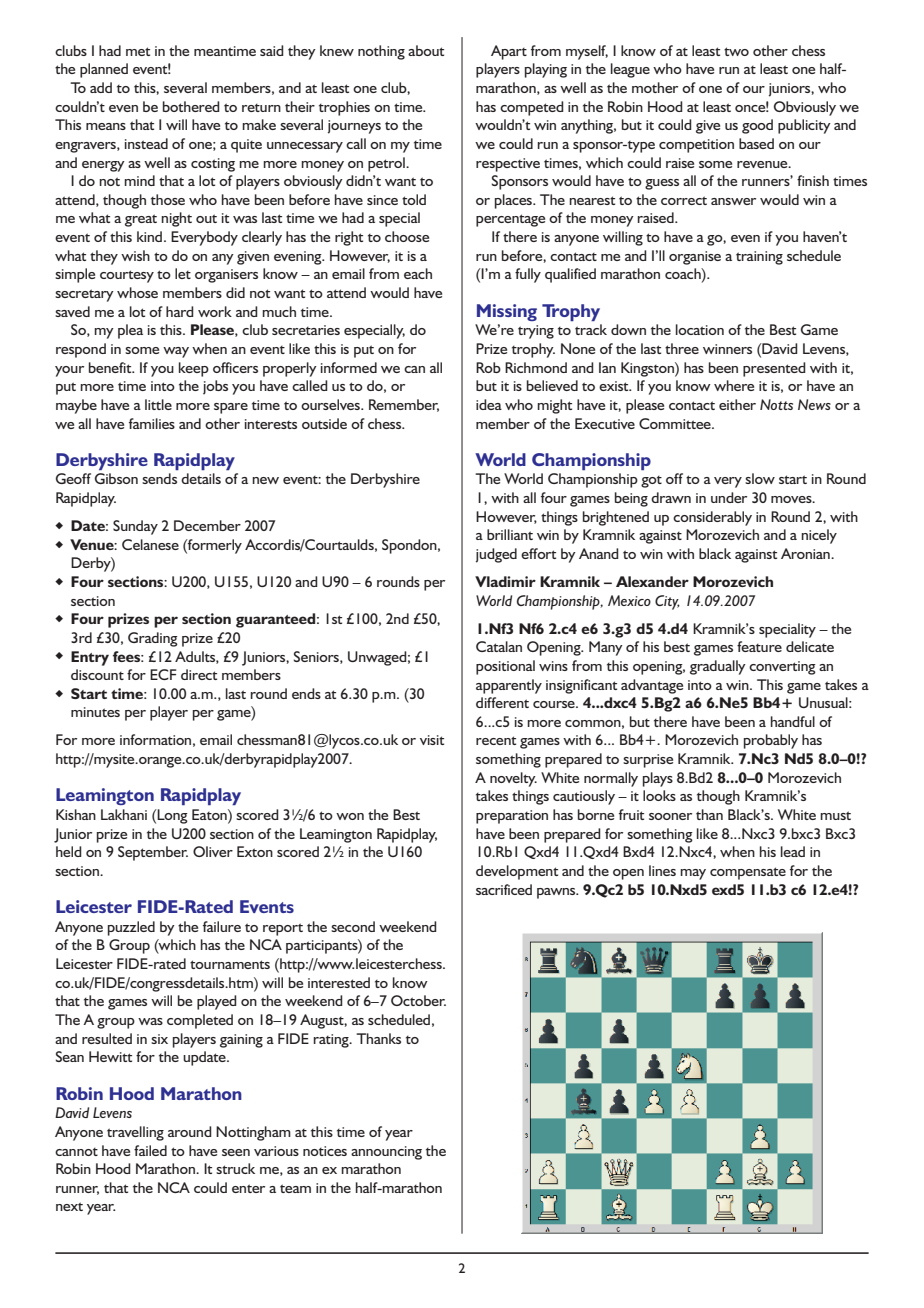 The width and height of the screenshot is (924, 1308). I want to click on compensate, so click(748, 873).
